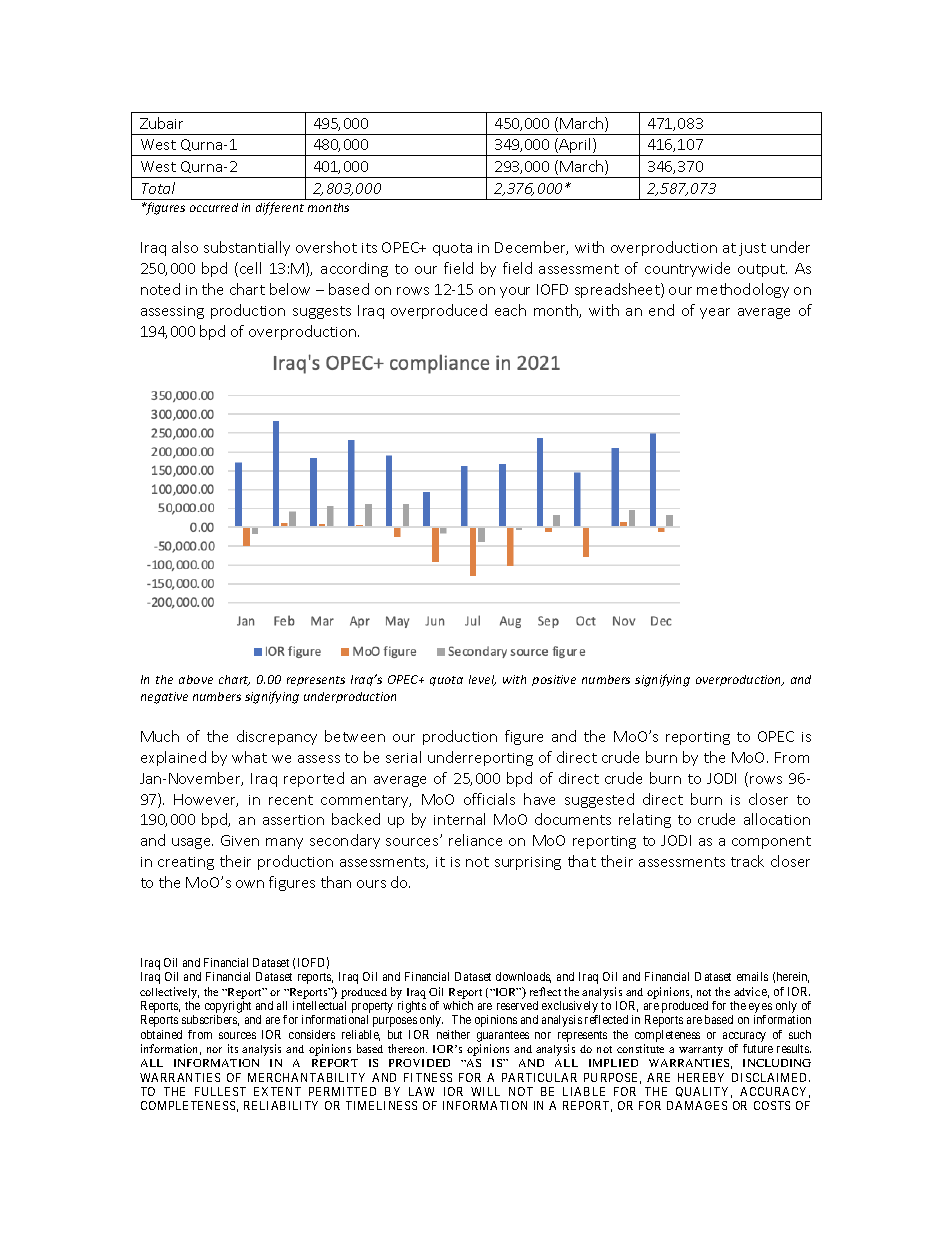 The height and width of the screenshot is (1233, 952). I want to click on positive, so click(554, 680).
